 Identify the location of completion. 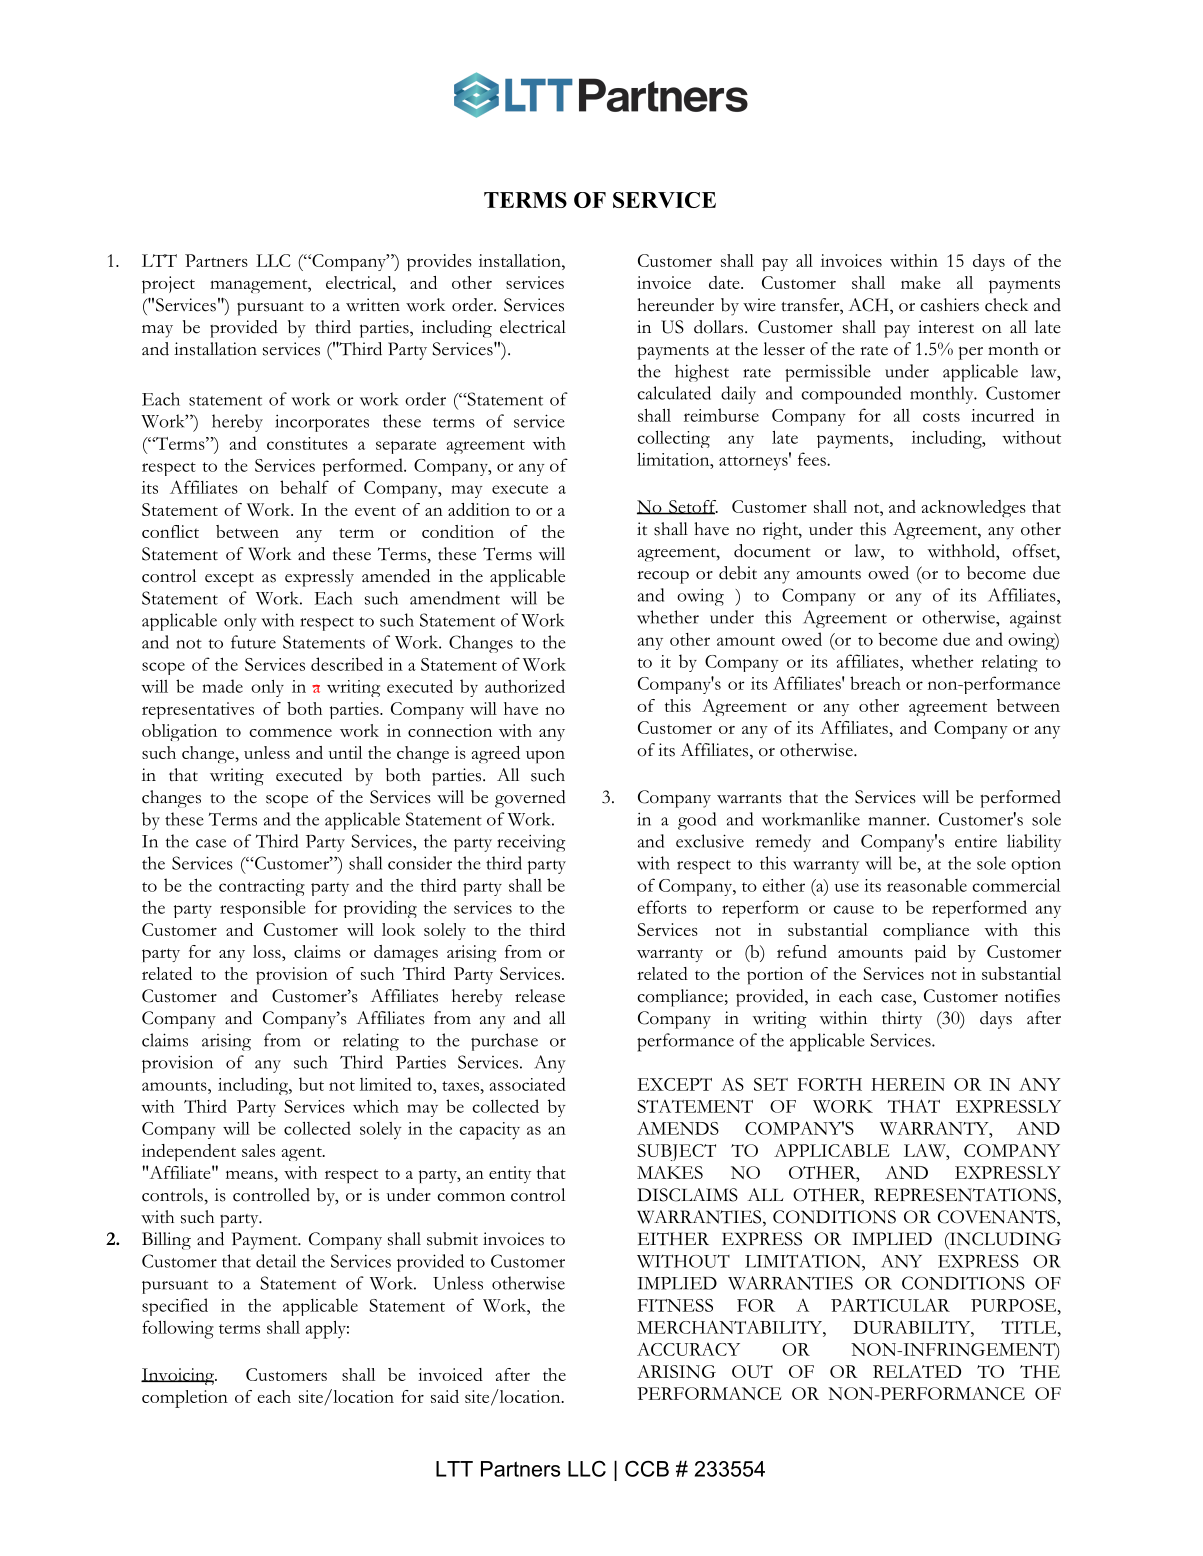
(185, 1399).
